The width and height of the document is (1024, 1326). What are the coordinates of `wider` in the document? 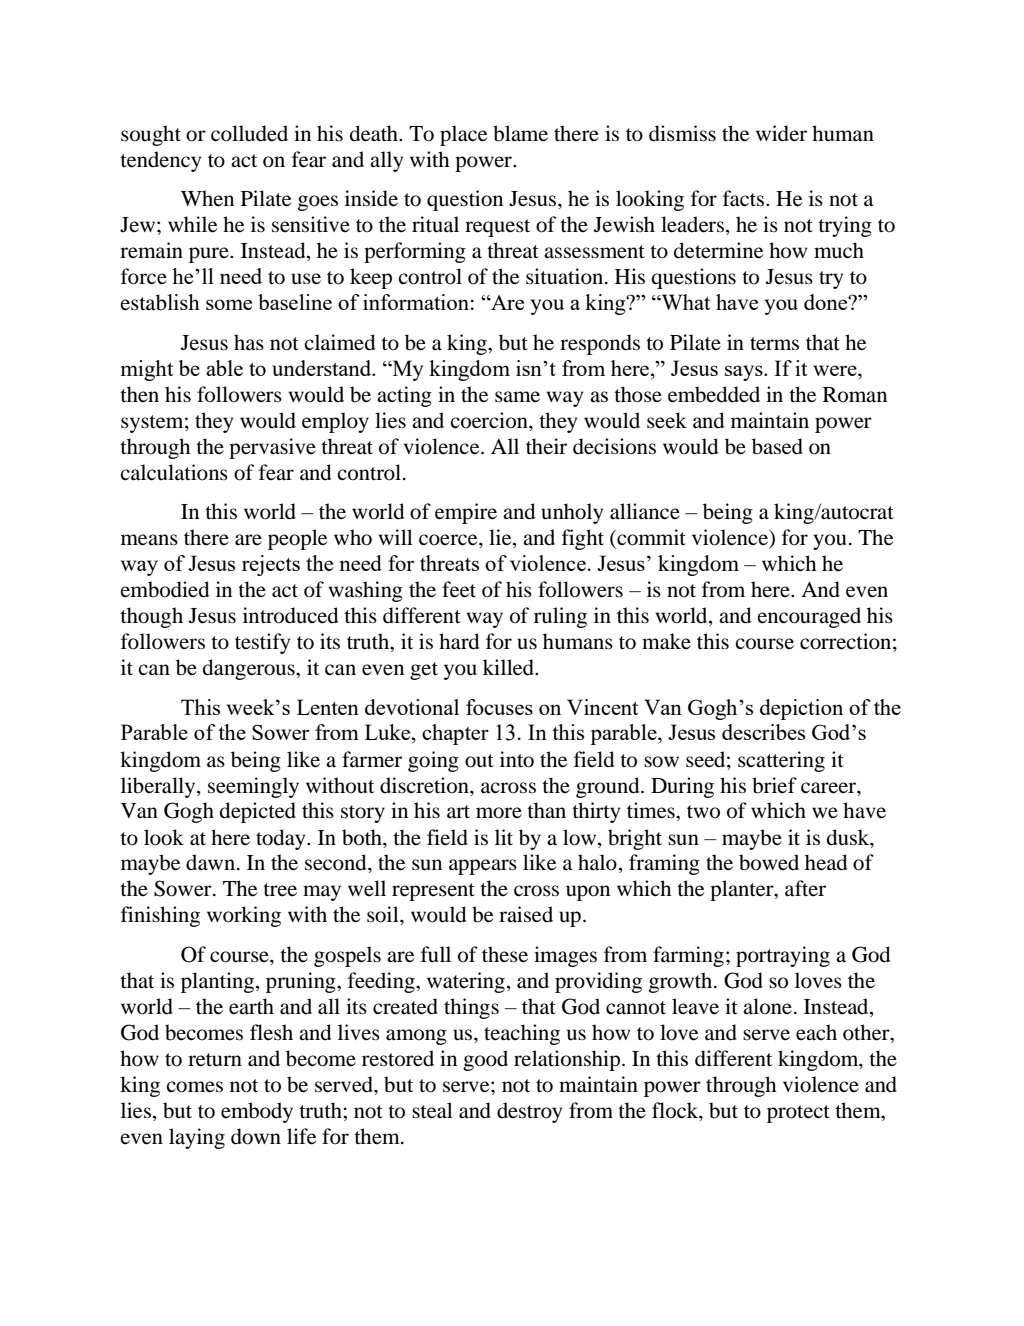 It's located at (781, 133).
